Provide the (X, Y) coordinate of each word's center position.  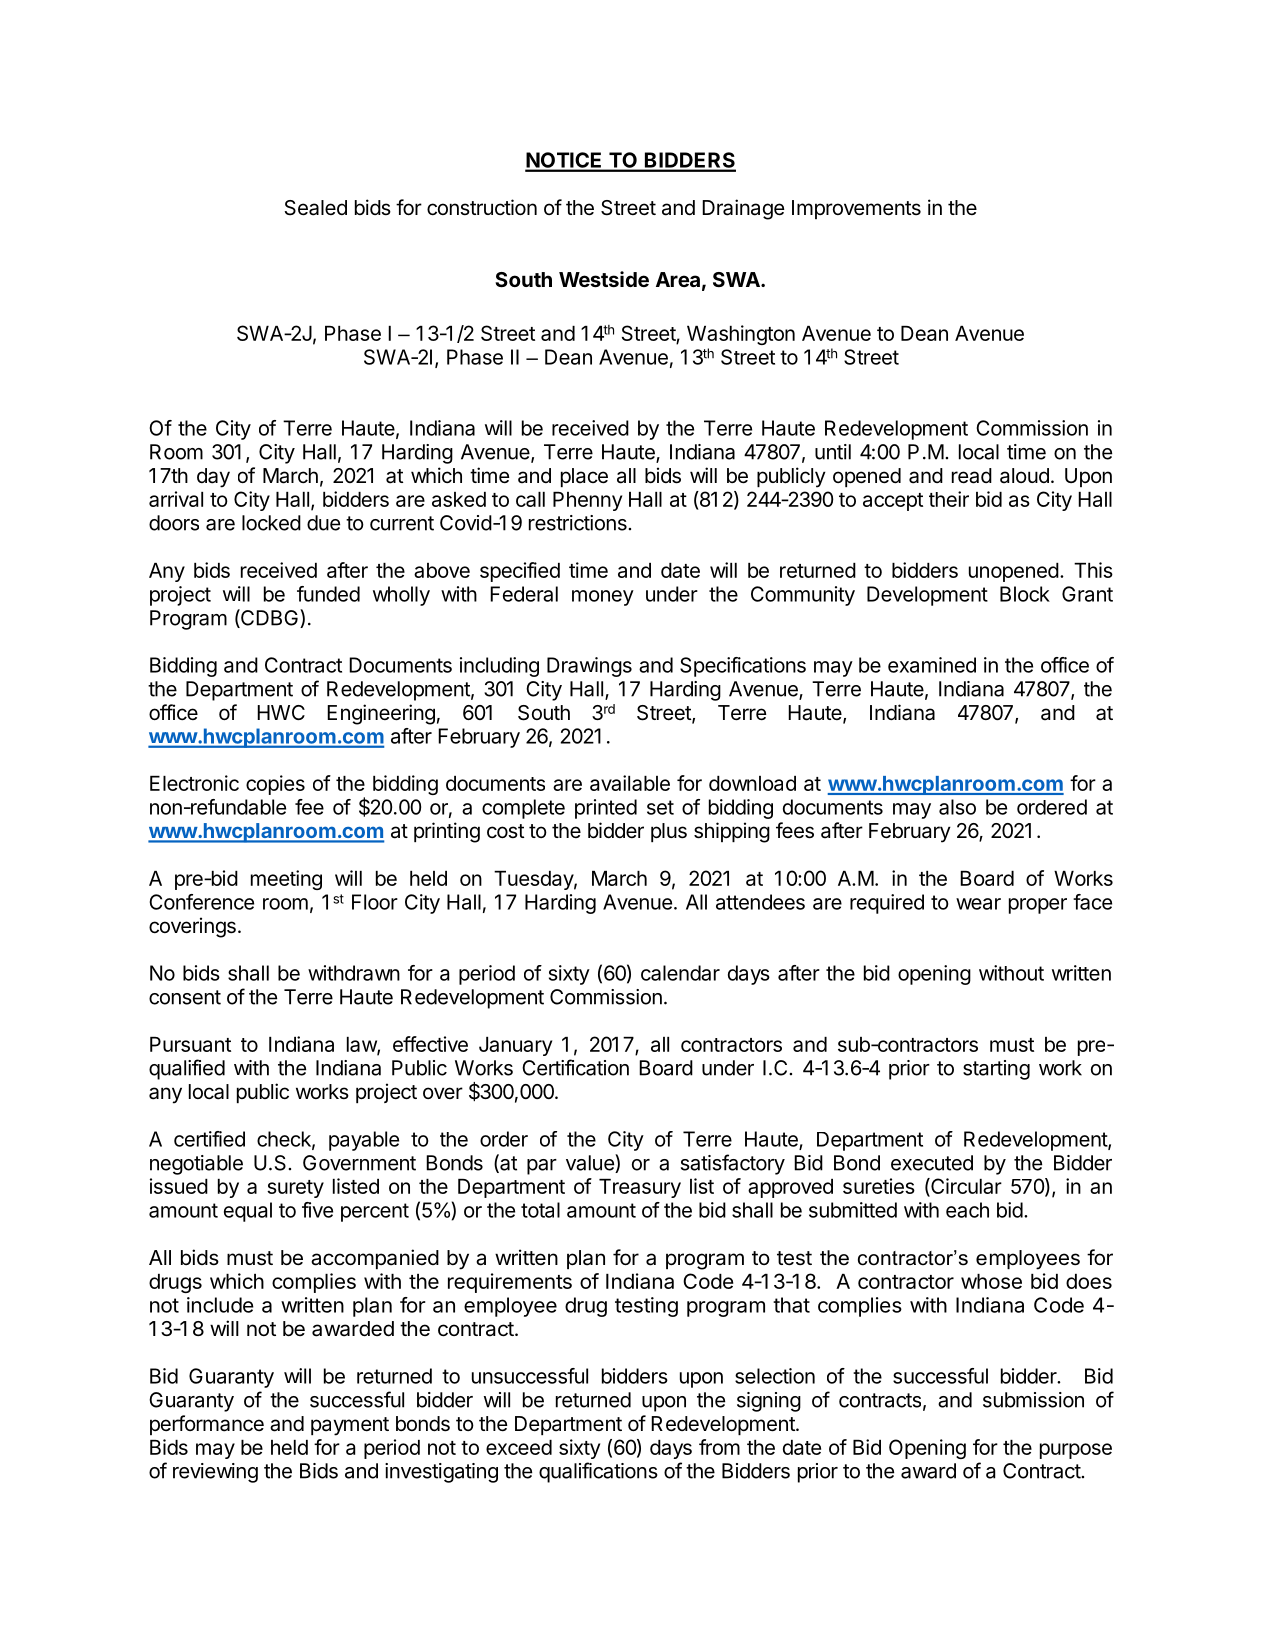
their (949, 499)
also (957, 807)
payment (350, 1426)
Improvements (856, 209)
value (591, 1163)
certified (209, 1139)
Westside (604, 279)
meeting (286, 880)
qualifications (598, 1472)
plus (669, 832)
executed (932, 1163)
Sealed (315, 208)
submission (1033, 1400)
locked (271, 523)
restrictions (579, 523)
